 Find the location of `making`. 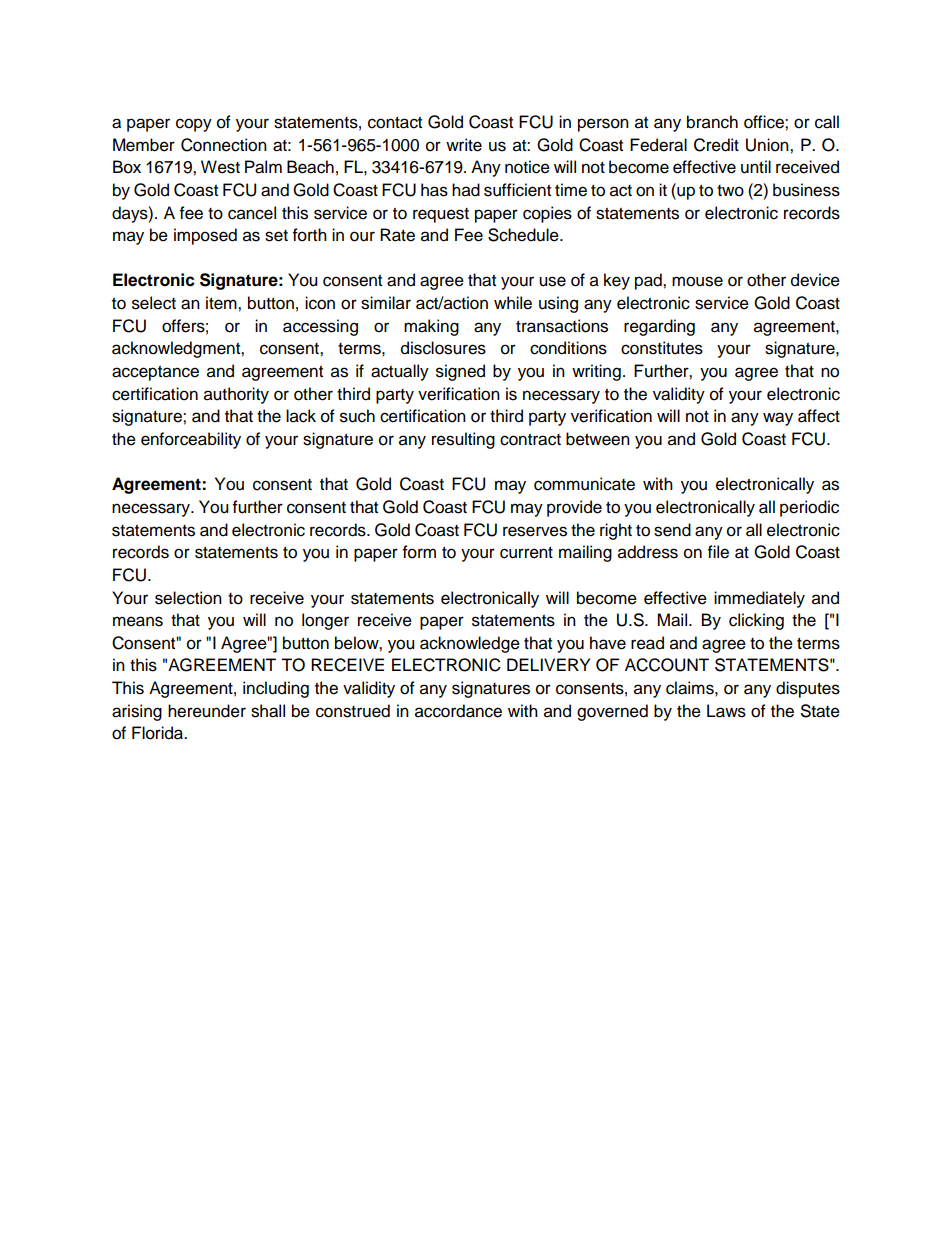

making is located at coordinates (431, 327).
